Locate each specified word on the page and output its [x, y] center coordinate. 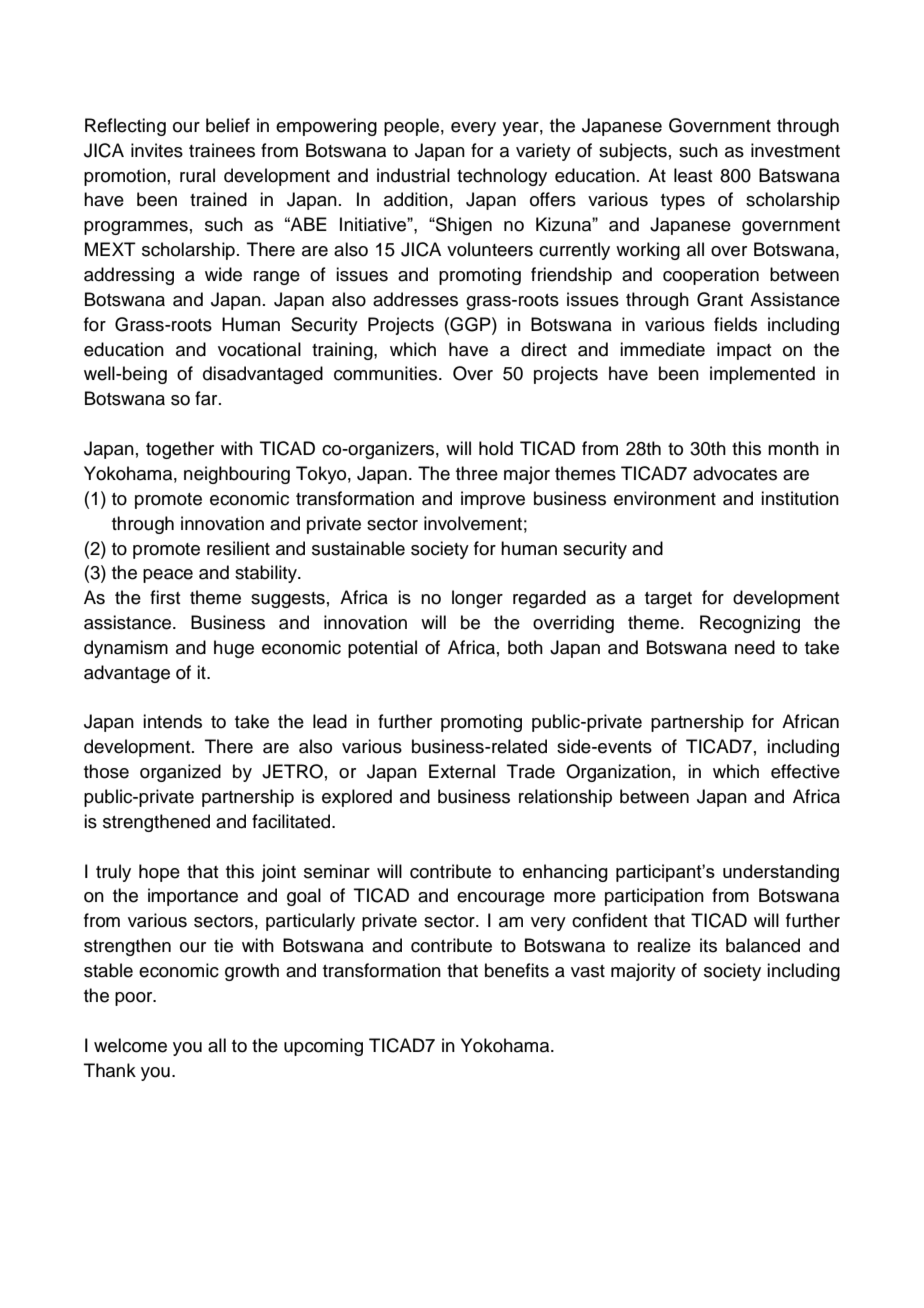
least [693, 175]
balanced [763, 945]
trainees [222, 150]
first [165, 597]
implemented [762, 375]
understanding [781, 873]
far [207, 398]
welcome [130, 1045]
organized [180, 773]
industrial [413, 175]
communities [387, 373]
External [462, 771]
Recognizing [750, 624]
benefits [517, 970]
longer [477, 599]
